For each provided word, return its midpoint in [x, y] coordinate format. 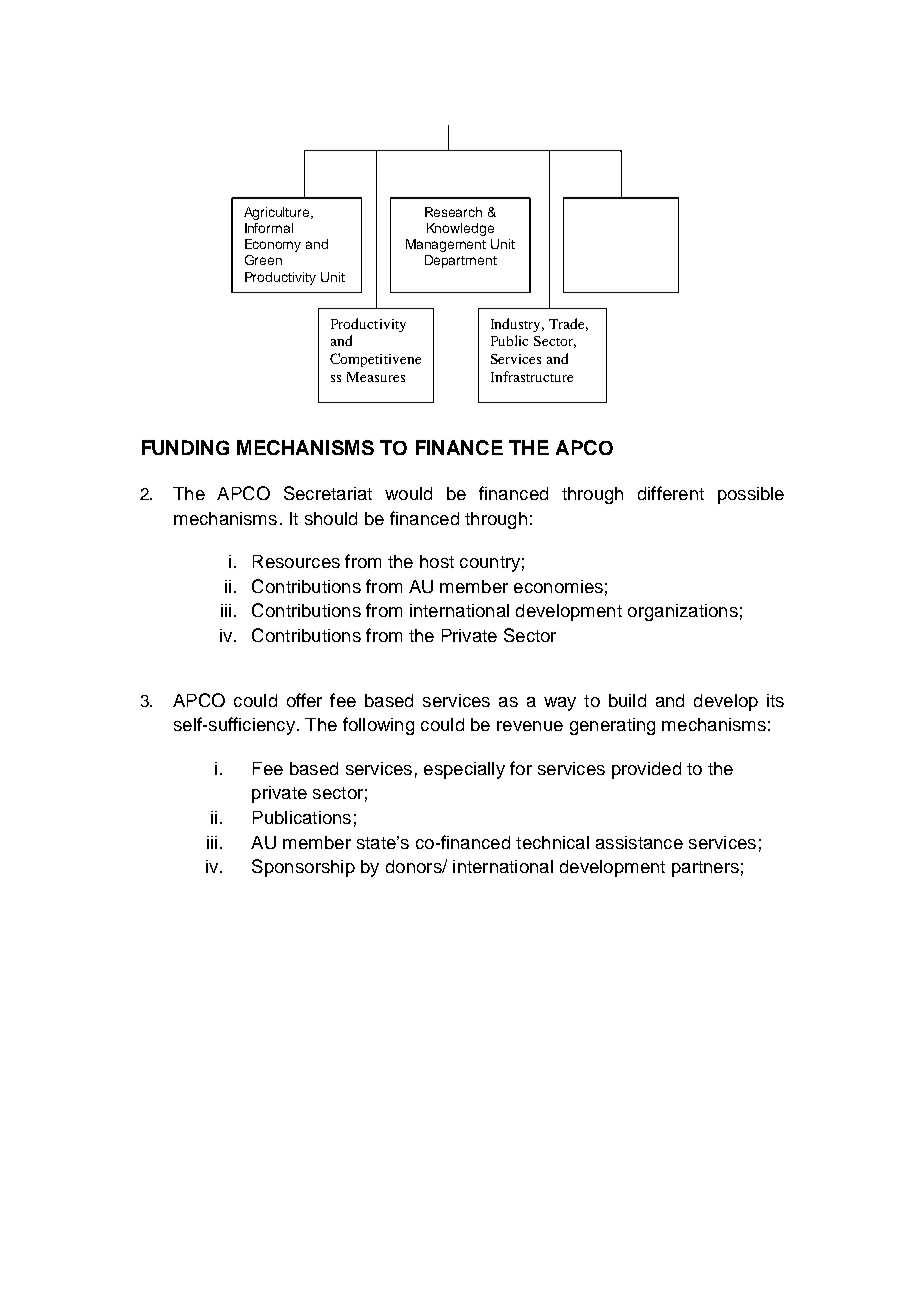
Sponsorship [303, 868]
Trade [568, 324]
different [671, 493]
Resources [296, 561]
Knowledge [460, 229]
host [437, 561]
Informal [269, 228]
